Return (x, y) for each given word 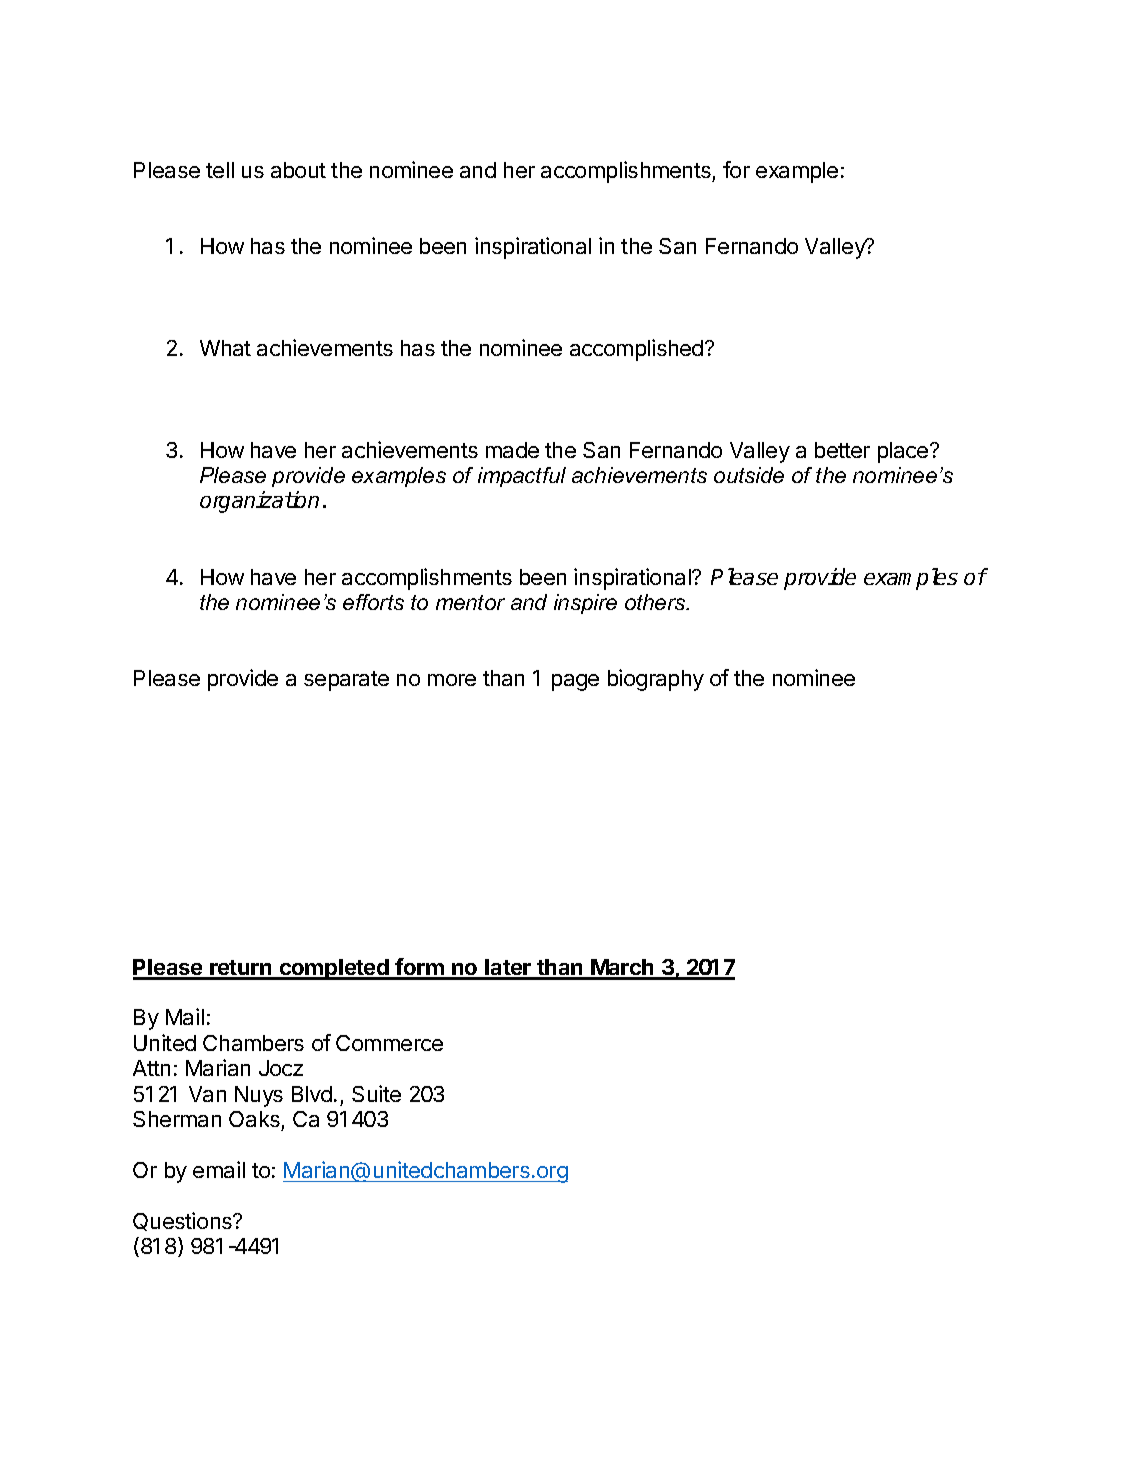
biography (656, 680)
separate (346, 681)
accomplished (636, 350)
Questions (183, 1221)
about (298, 170)
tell (220, 170)
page (575, 682)
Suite (376, 1093)
